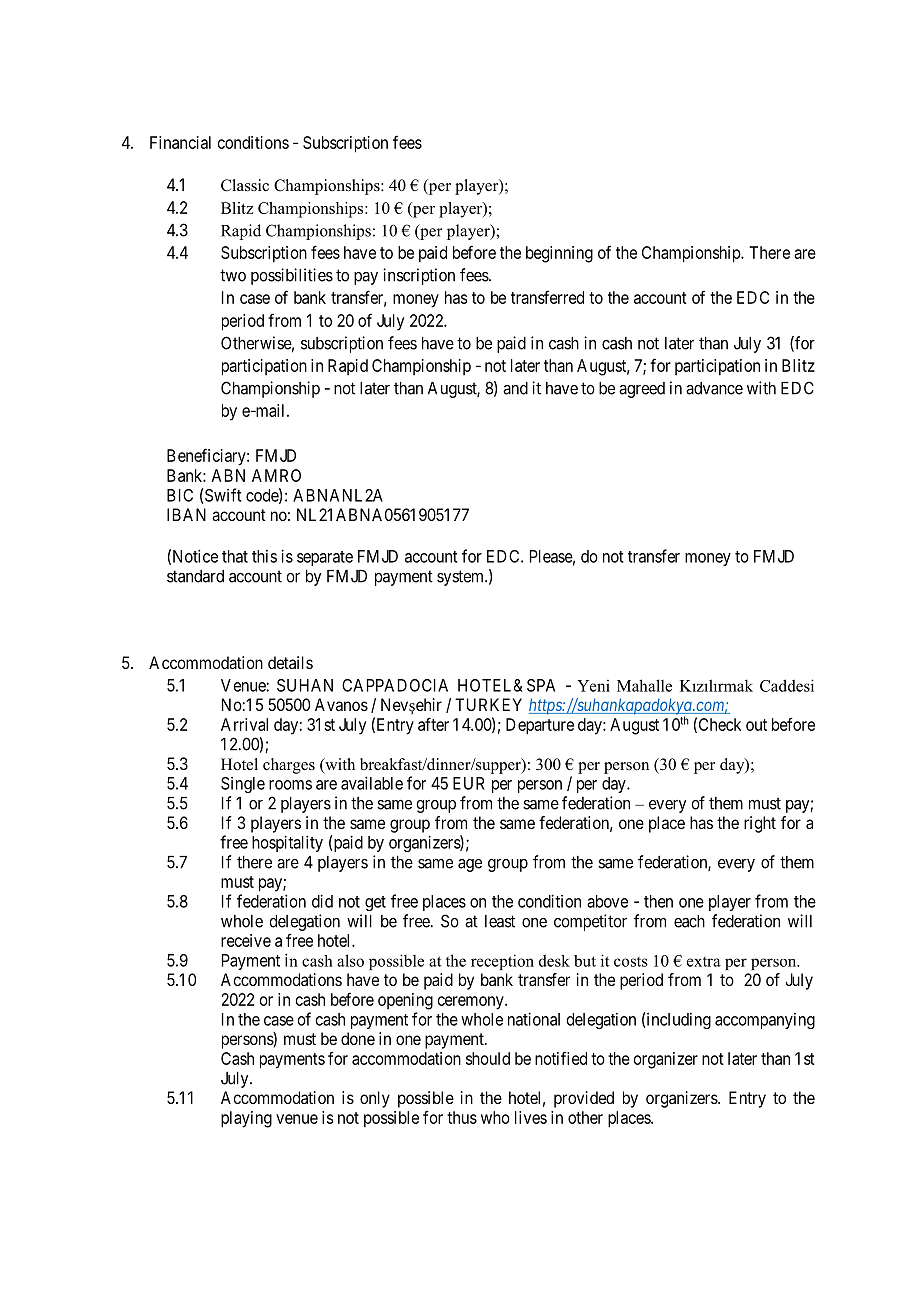 This image has height=1308, width=924. What do you see at coordinates (469, 783) in the image?
I see `EUR` at bounding box center [469, 783].
